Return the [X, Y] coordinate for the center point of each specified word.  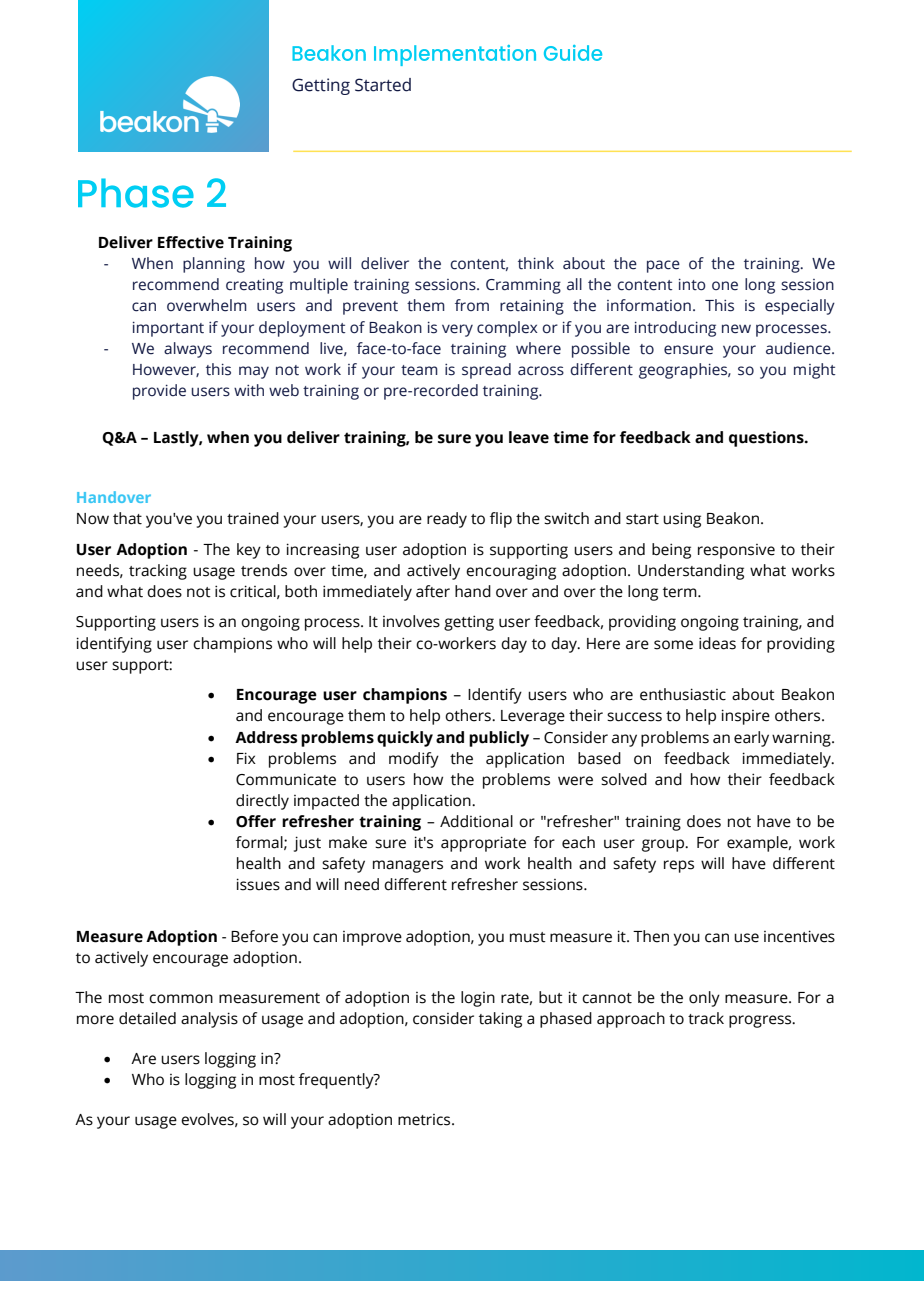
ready [447, 520]
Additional [476, 821]
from [472, 305]
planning [214, 265]
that [127, 518]
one [725, 286]
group [664, 845]
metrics [425, 1120]
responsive [736, 551]
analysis [209, 1020]
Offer [256, 821]
